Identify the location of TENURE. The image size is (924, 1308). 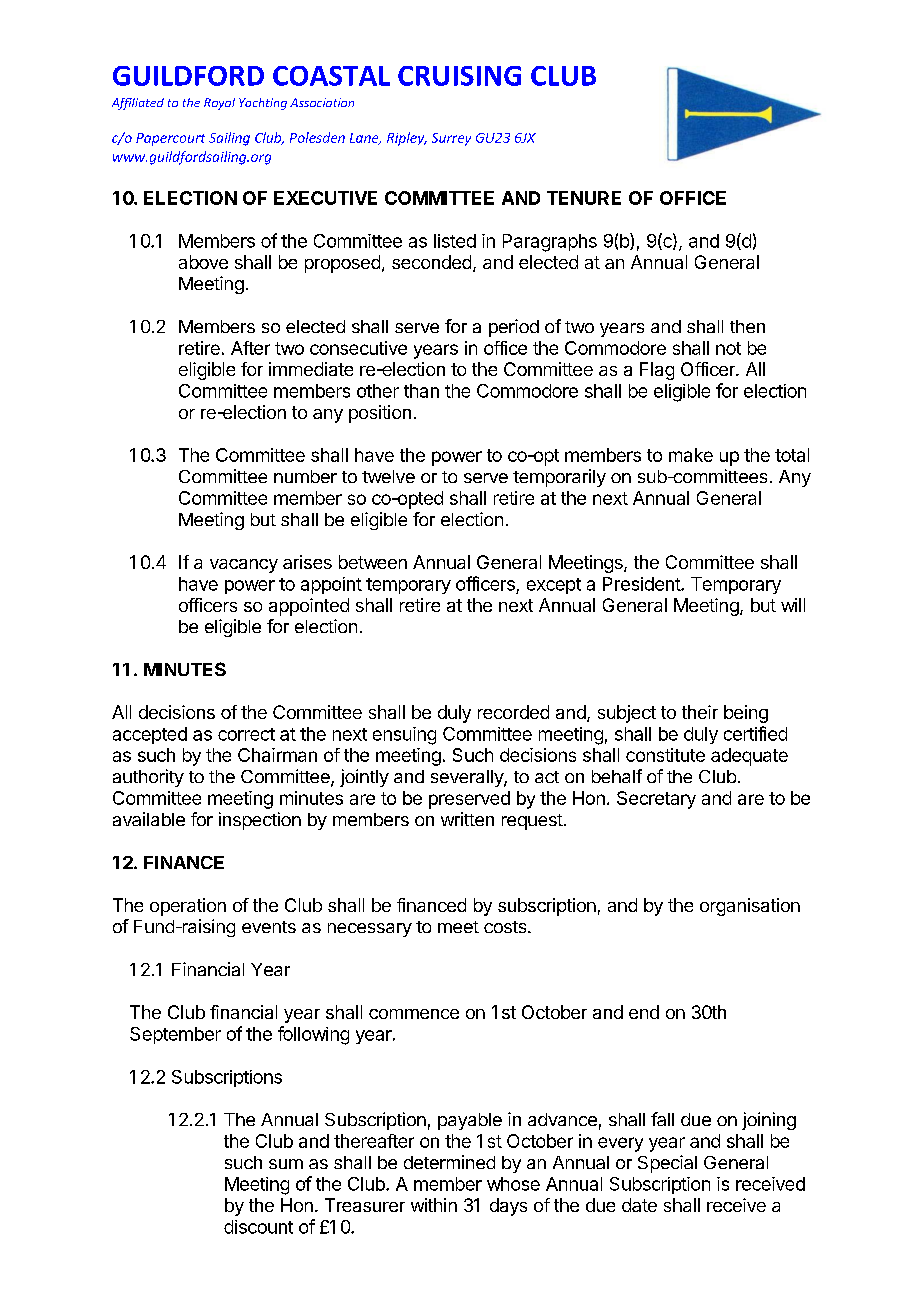
(584, 198).
